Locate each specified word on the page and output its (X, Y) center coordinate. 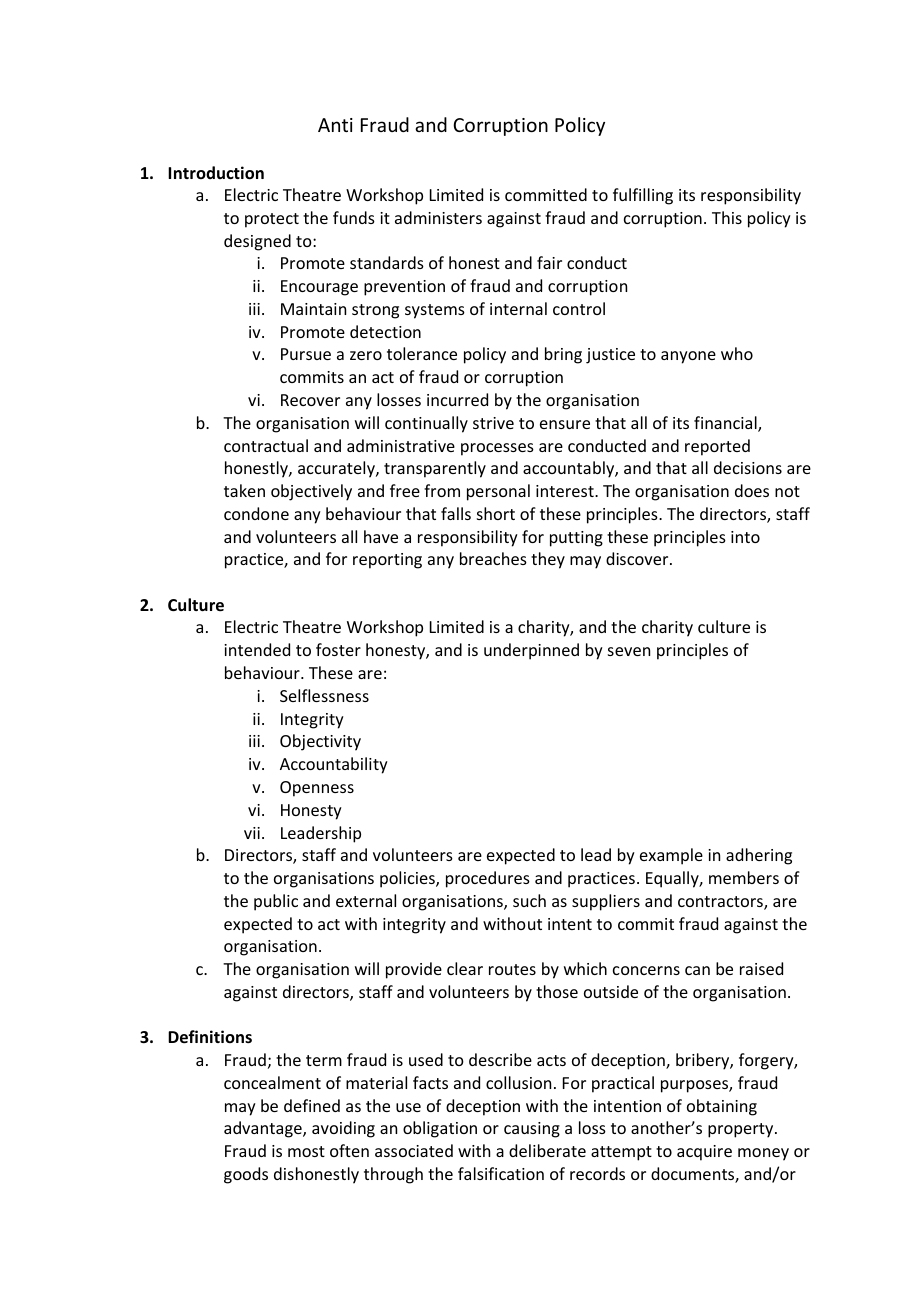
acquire (704, 1153)
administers (438, 217)
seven (629, 651)
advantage (264, 1129)
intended (257, 649)
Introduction (216, 173)
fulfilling (643, 196)
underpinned (531, 651)
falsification (501, 1173)
